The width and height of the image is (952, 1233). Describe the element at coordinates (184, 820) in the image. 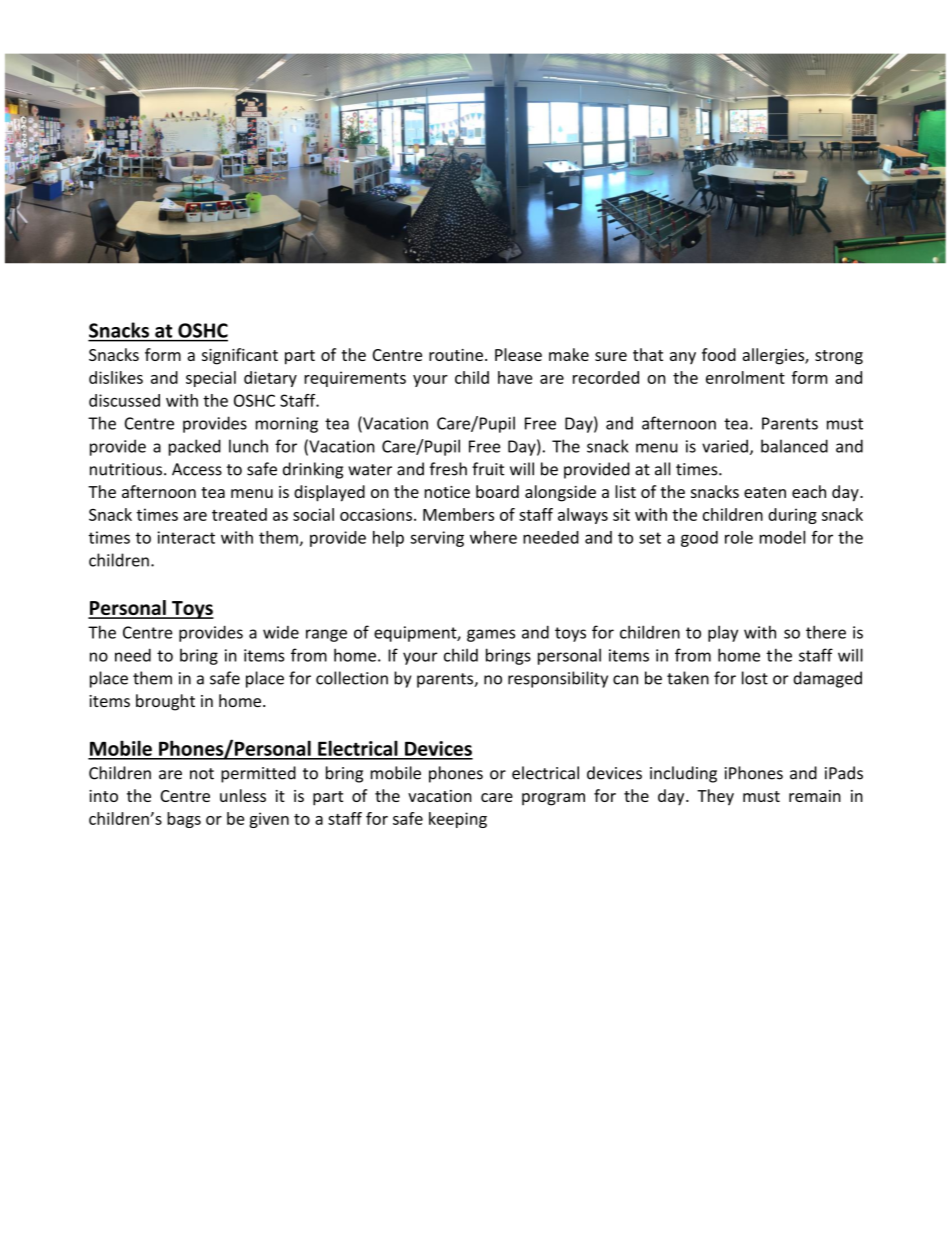

I see `bags` at that location.
